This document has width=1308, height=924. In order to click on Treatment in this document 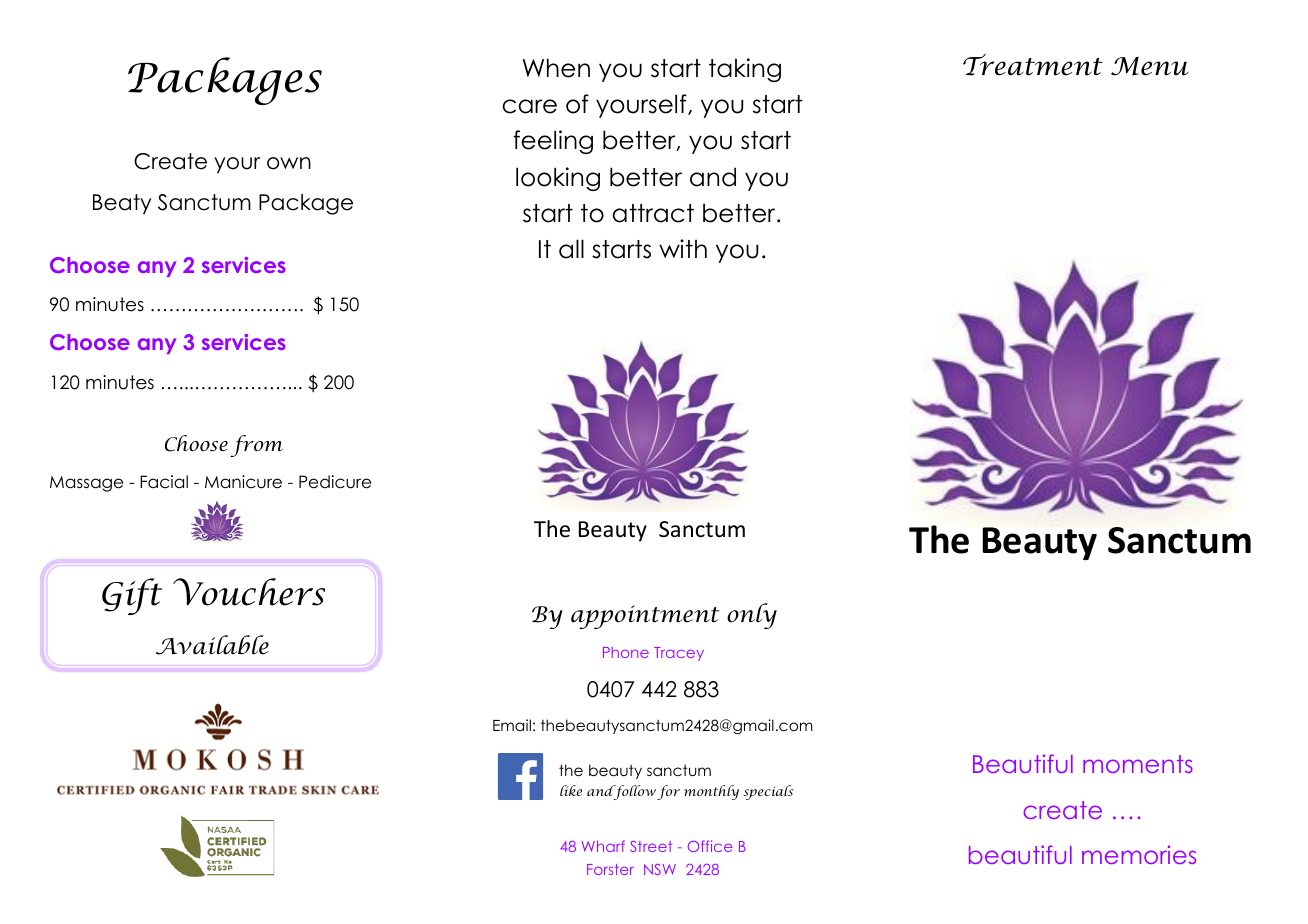, I will do `click(1033, 65)`.
